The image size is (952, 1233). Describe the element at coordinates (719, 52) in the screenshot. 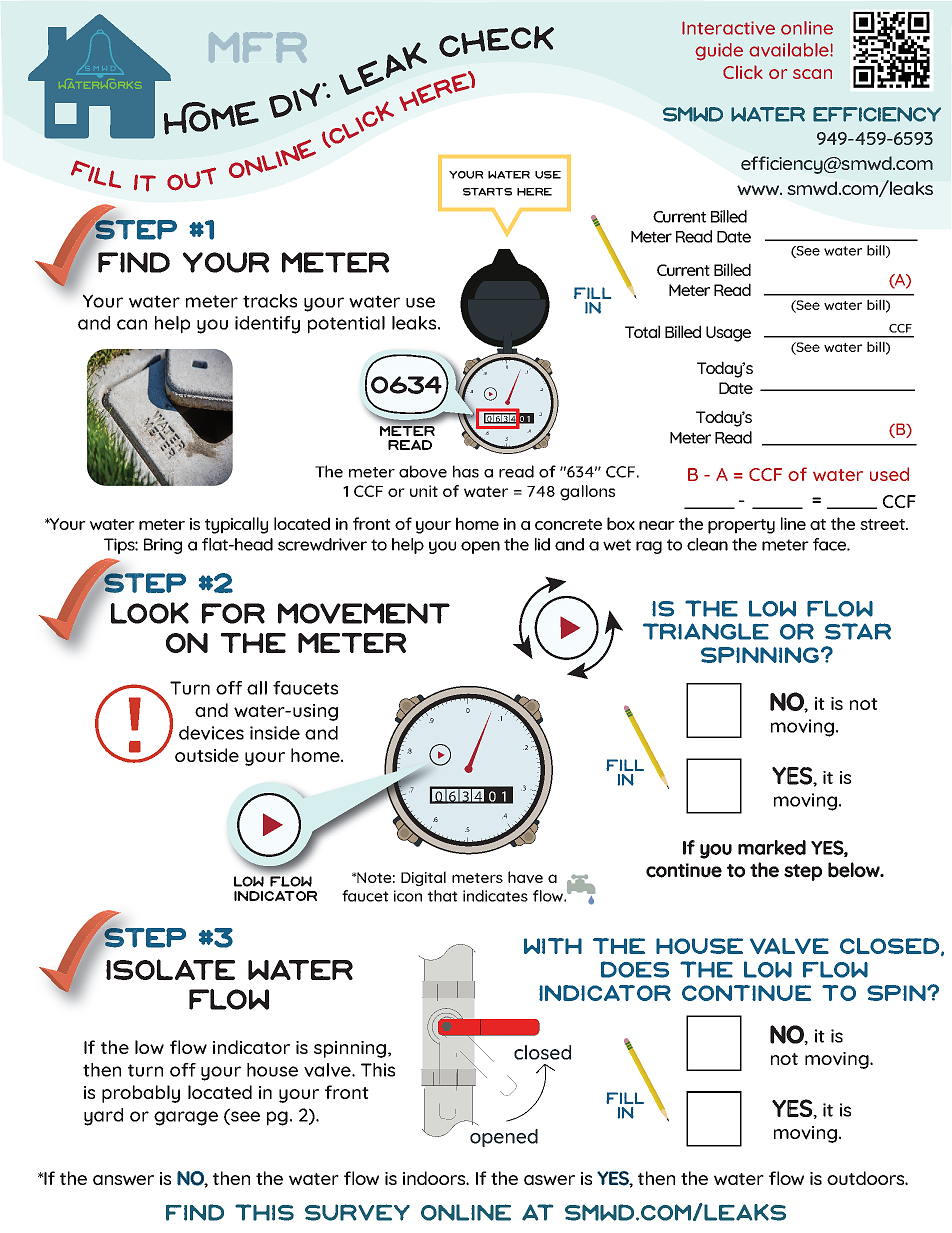

I see `guide` at that location.
